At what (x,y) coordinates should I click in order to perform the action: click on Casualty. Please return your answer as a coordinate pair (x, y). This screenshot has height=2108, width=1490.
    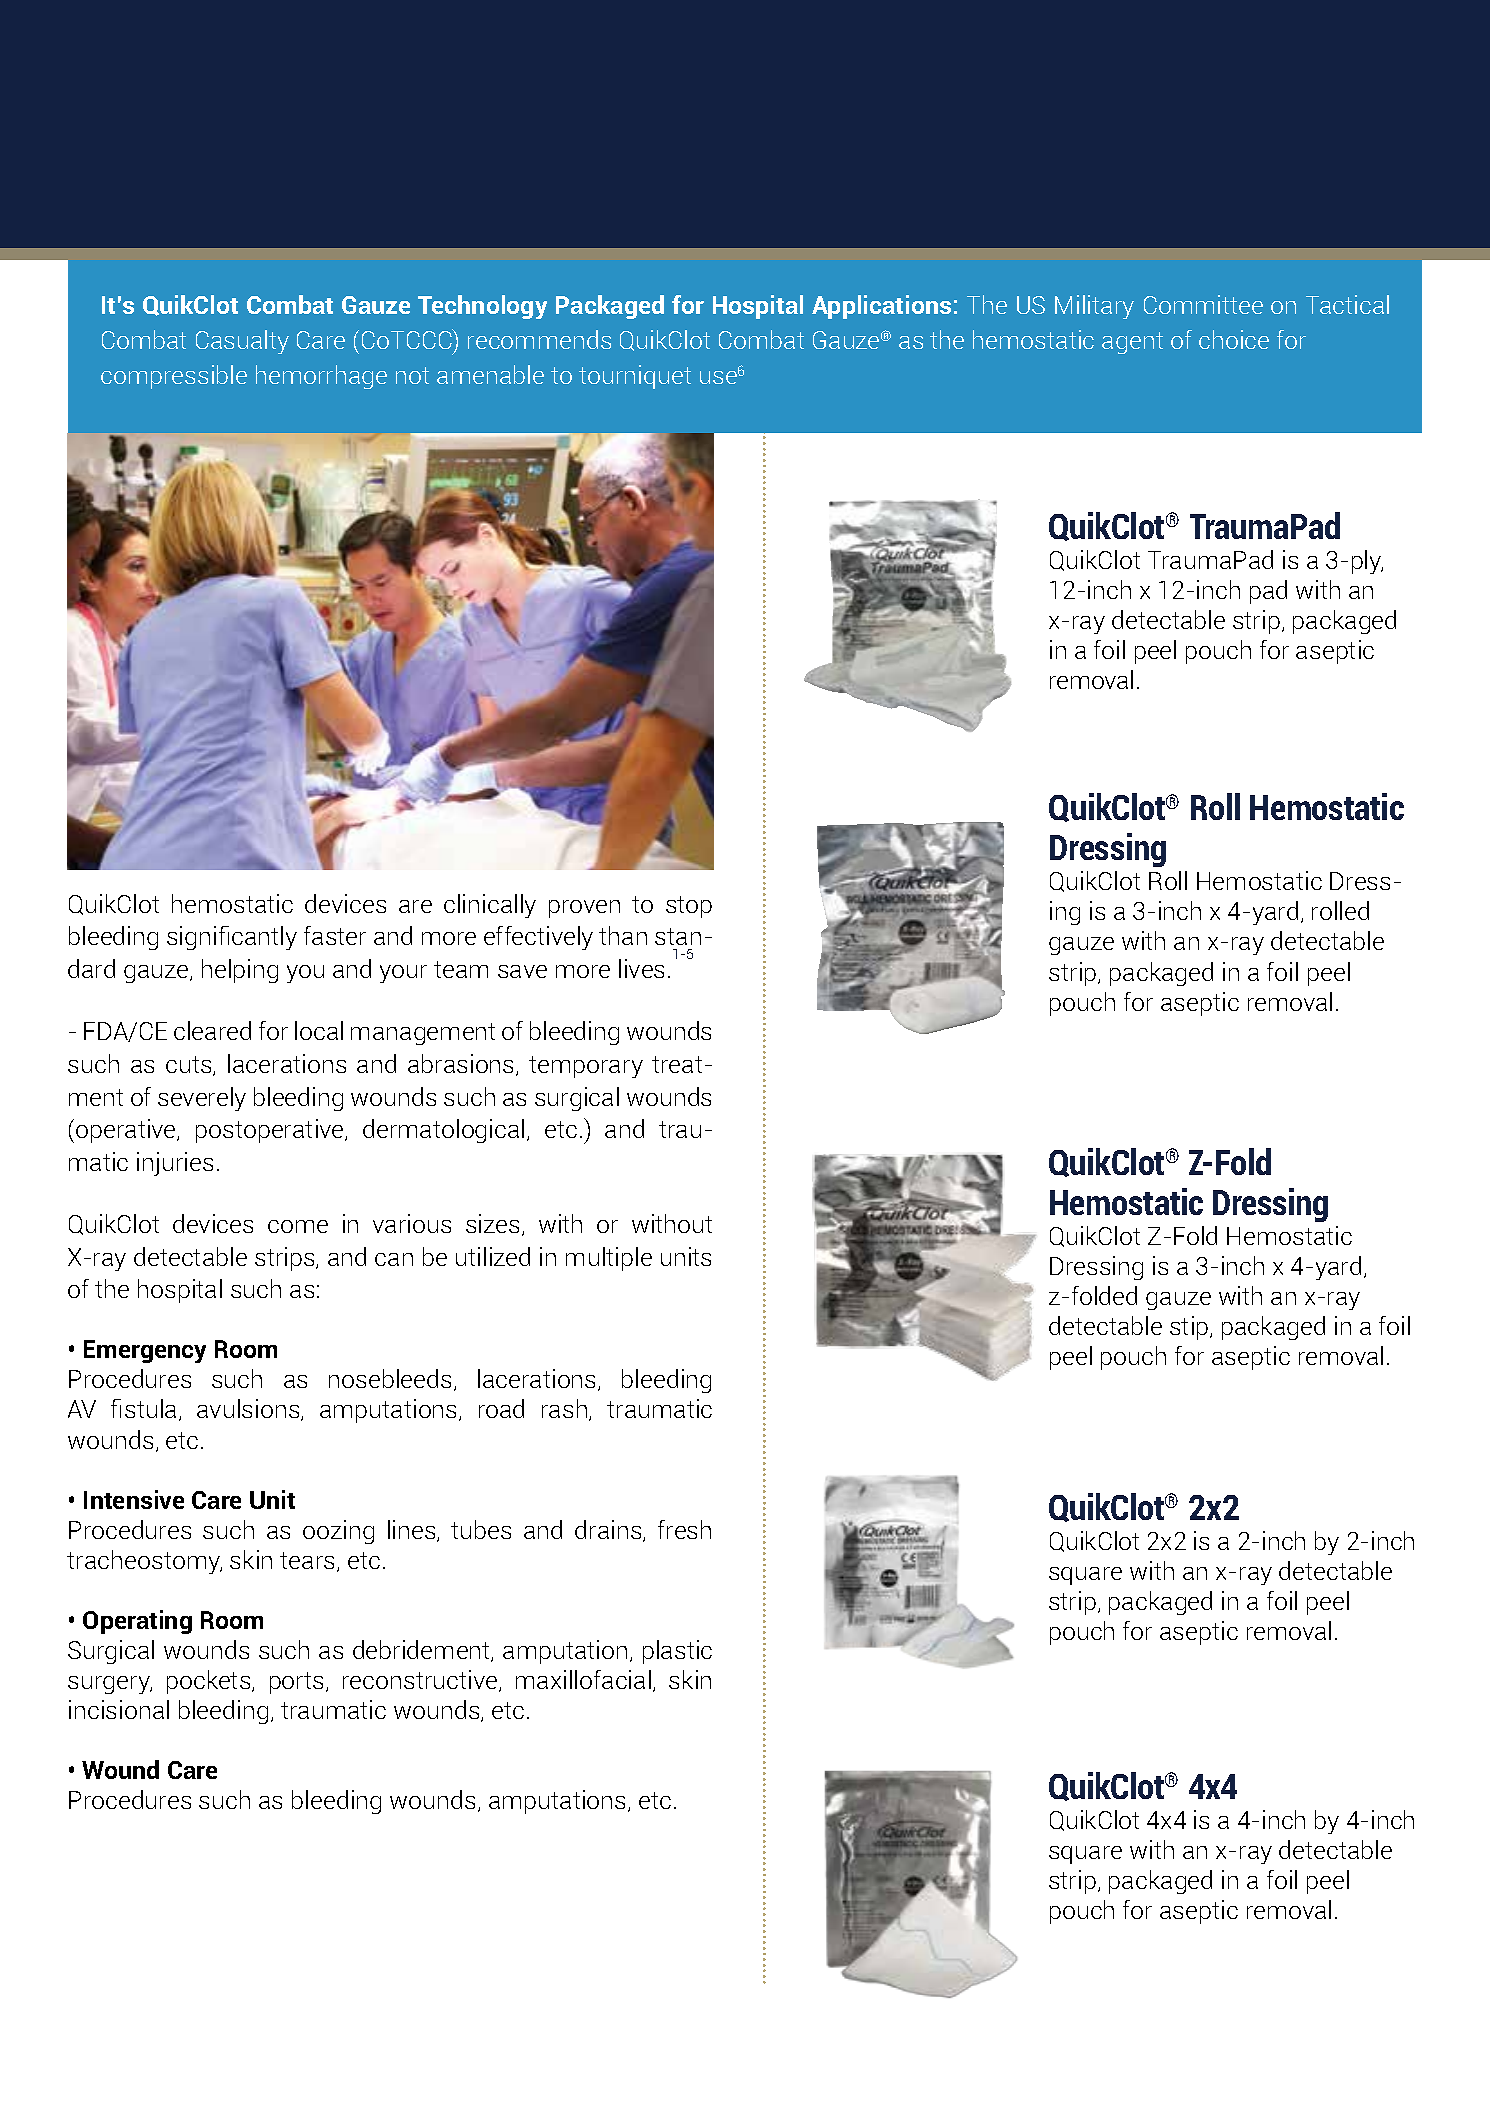
    Looking at the image, I should click on (242, 342).
